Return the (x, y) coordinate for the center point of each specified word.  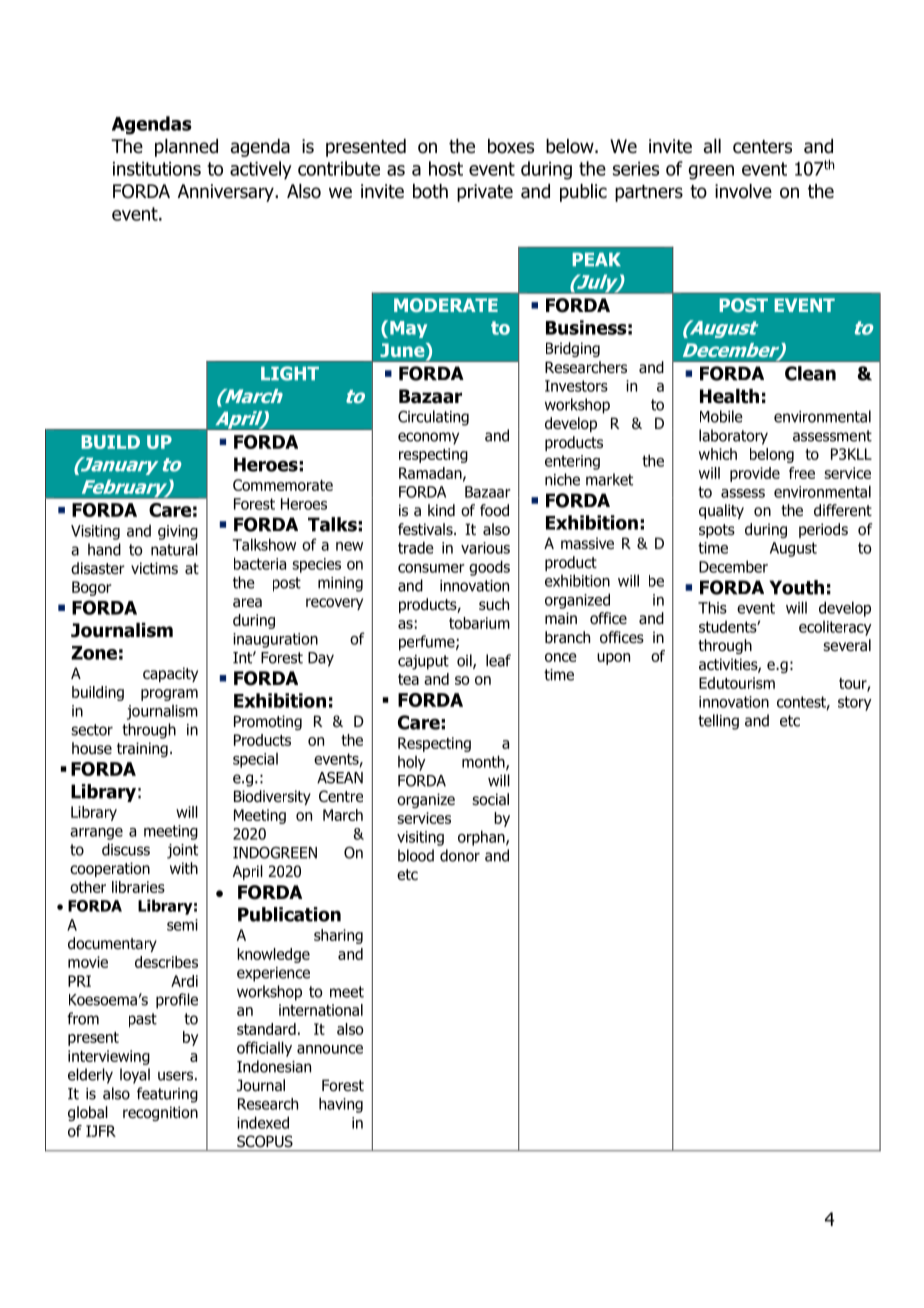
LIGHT (290, 373)
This (712, 607)
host (446, 168)
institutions (157, 169)
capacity (170, 674)
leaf (498, 660)
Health (729, 396)
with (184, 868)
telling (718, 722)
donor (460, 855)
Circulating (433, 418)
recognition (160, 1113)
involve (743, 191)
